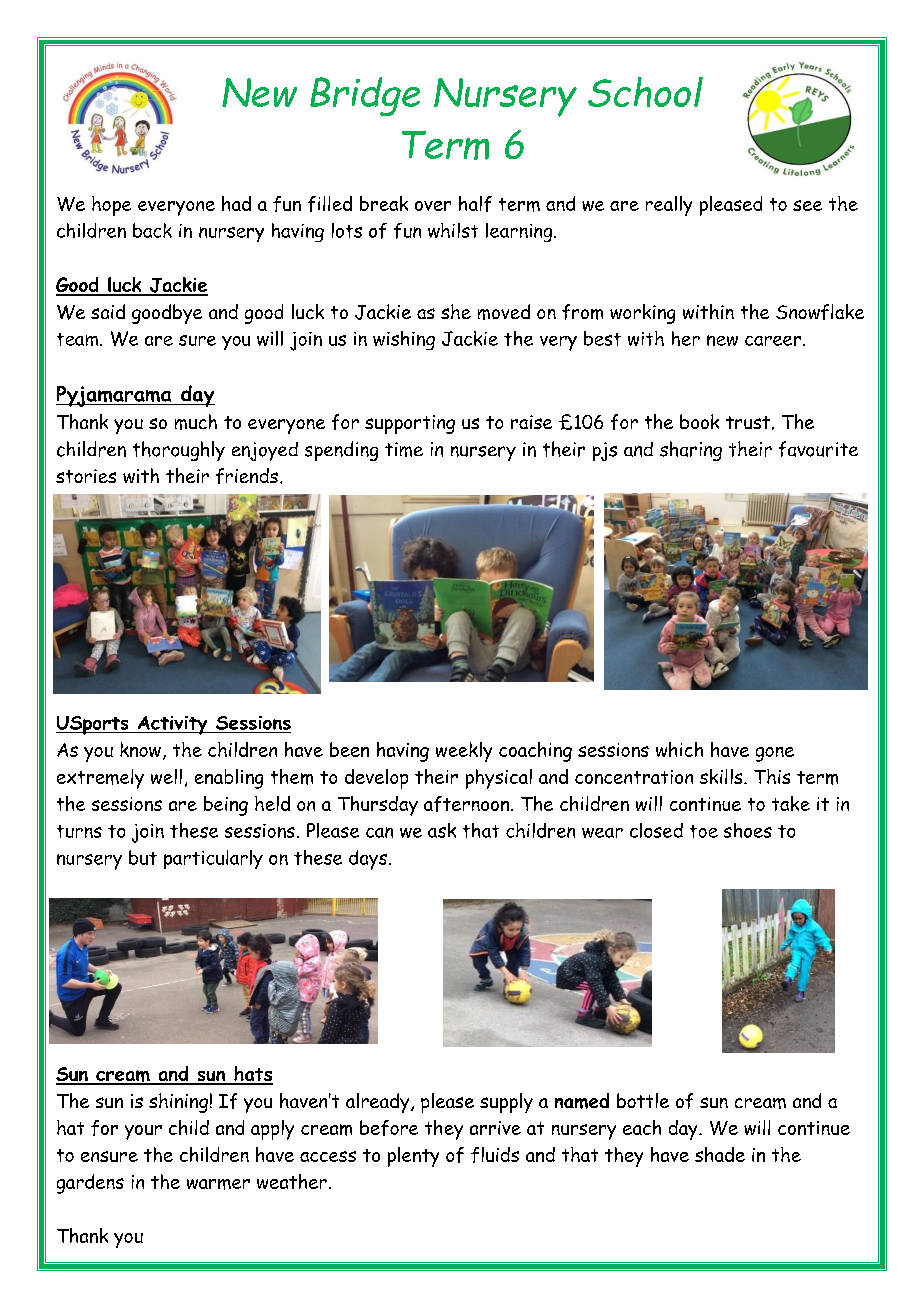 This screenshot has width=924, height=1308. I want to click on hope, so click(111, 206).
